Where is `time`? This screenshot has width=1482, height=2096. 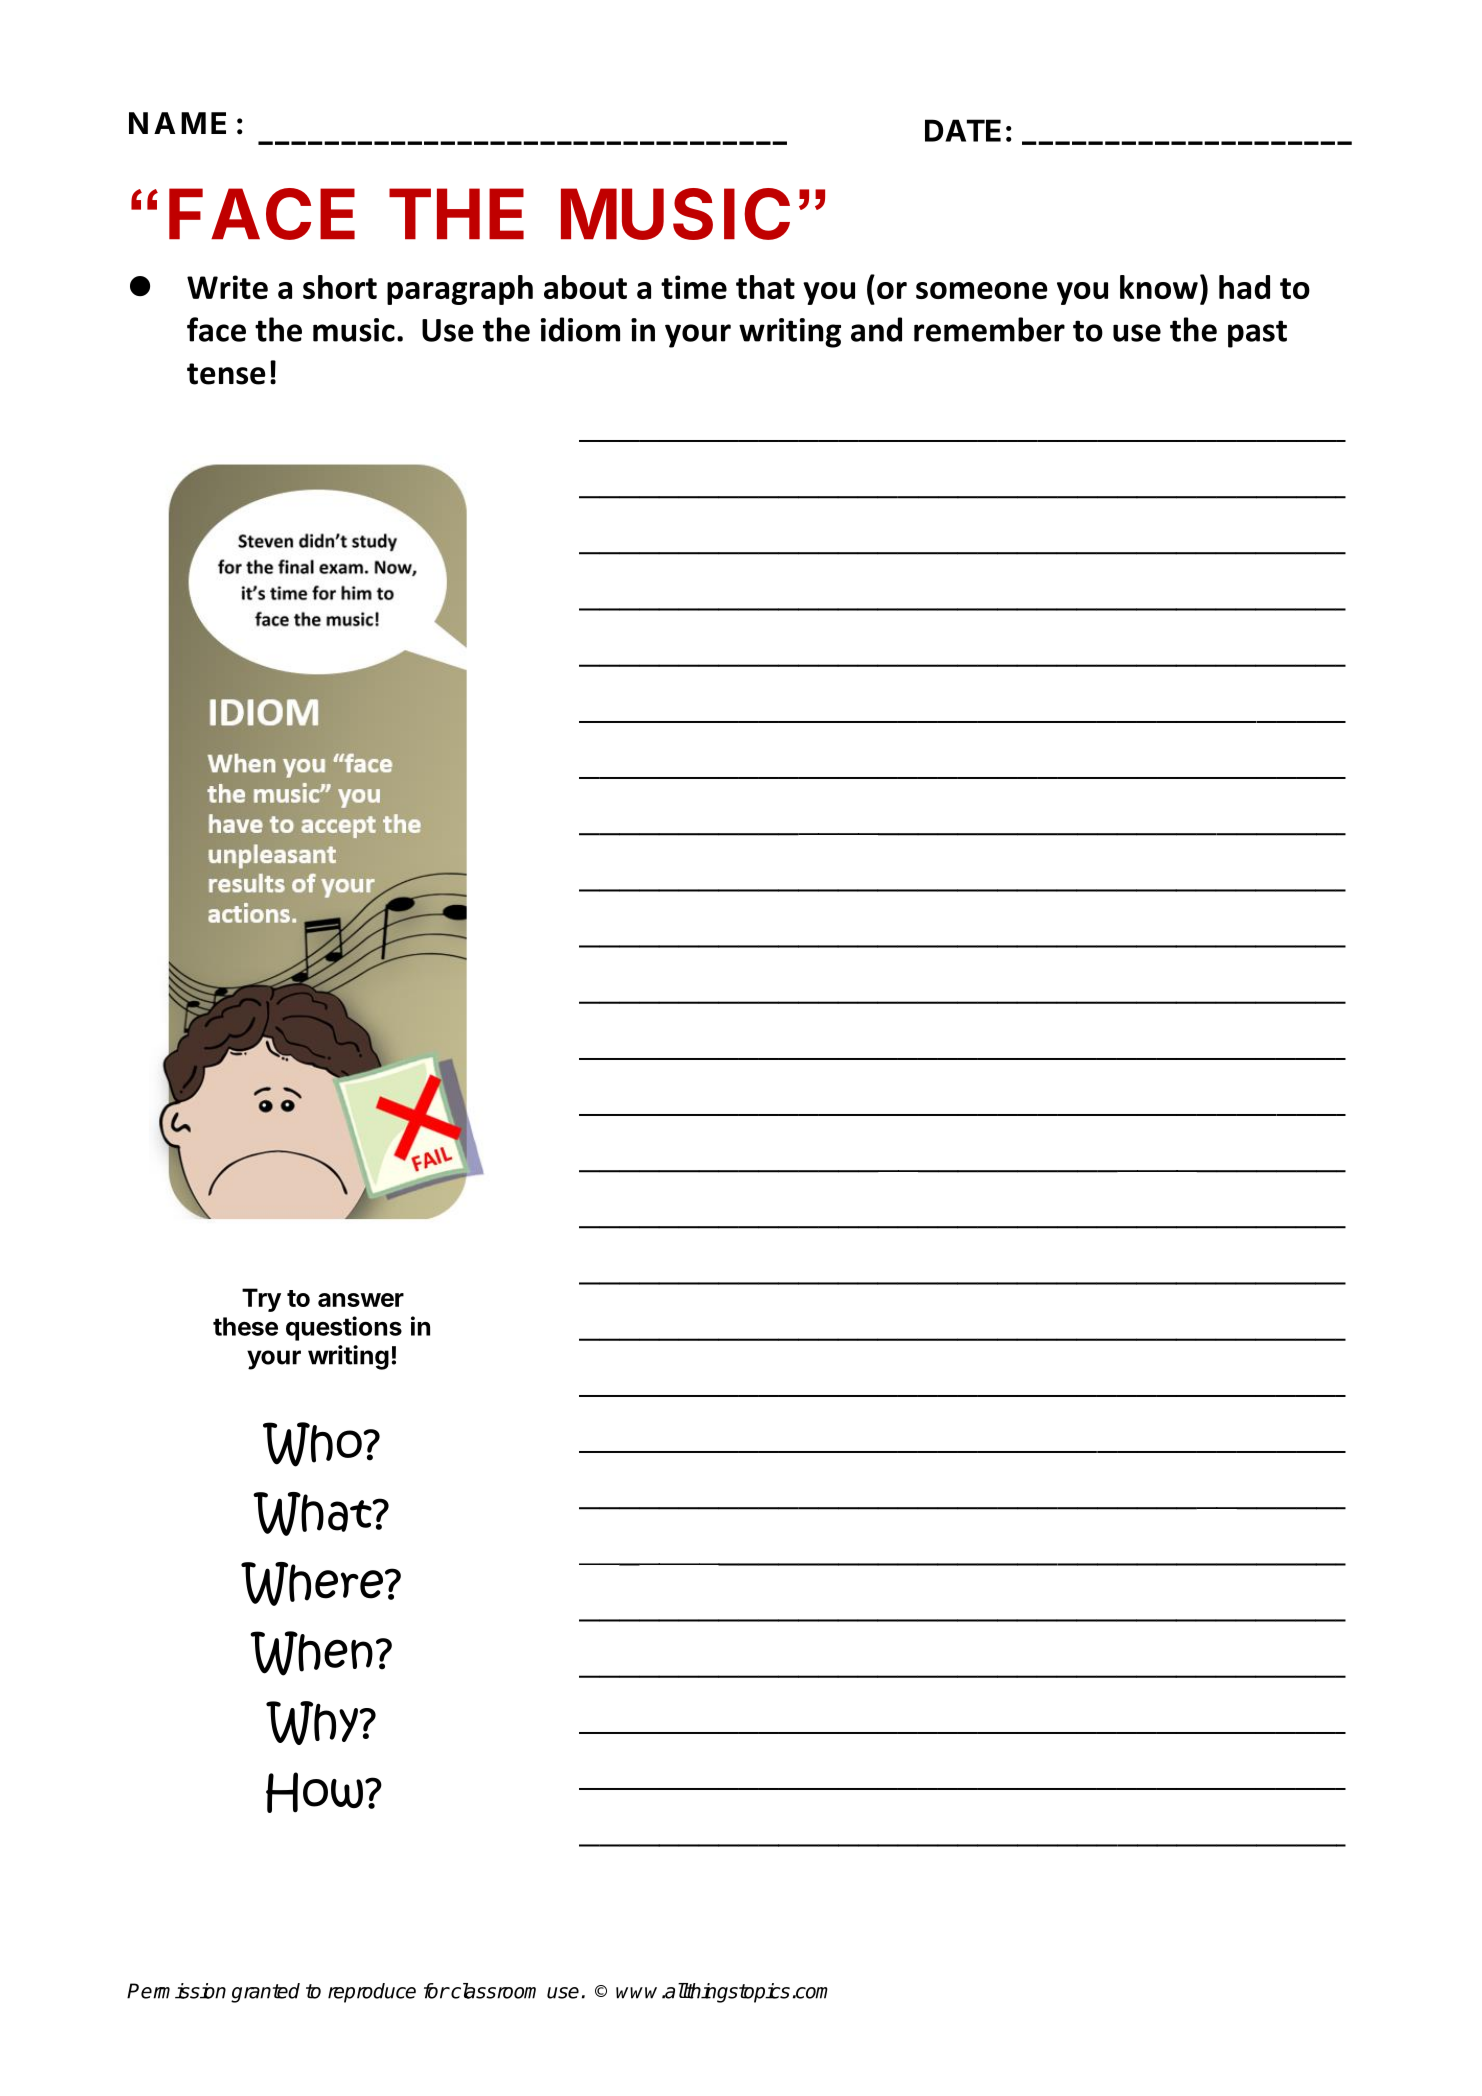
time is located at coordinates (694, 287).
